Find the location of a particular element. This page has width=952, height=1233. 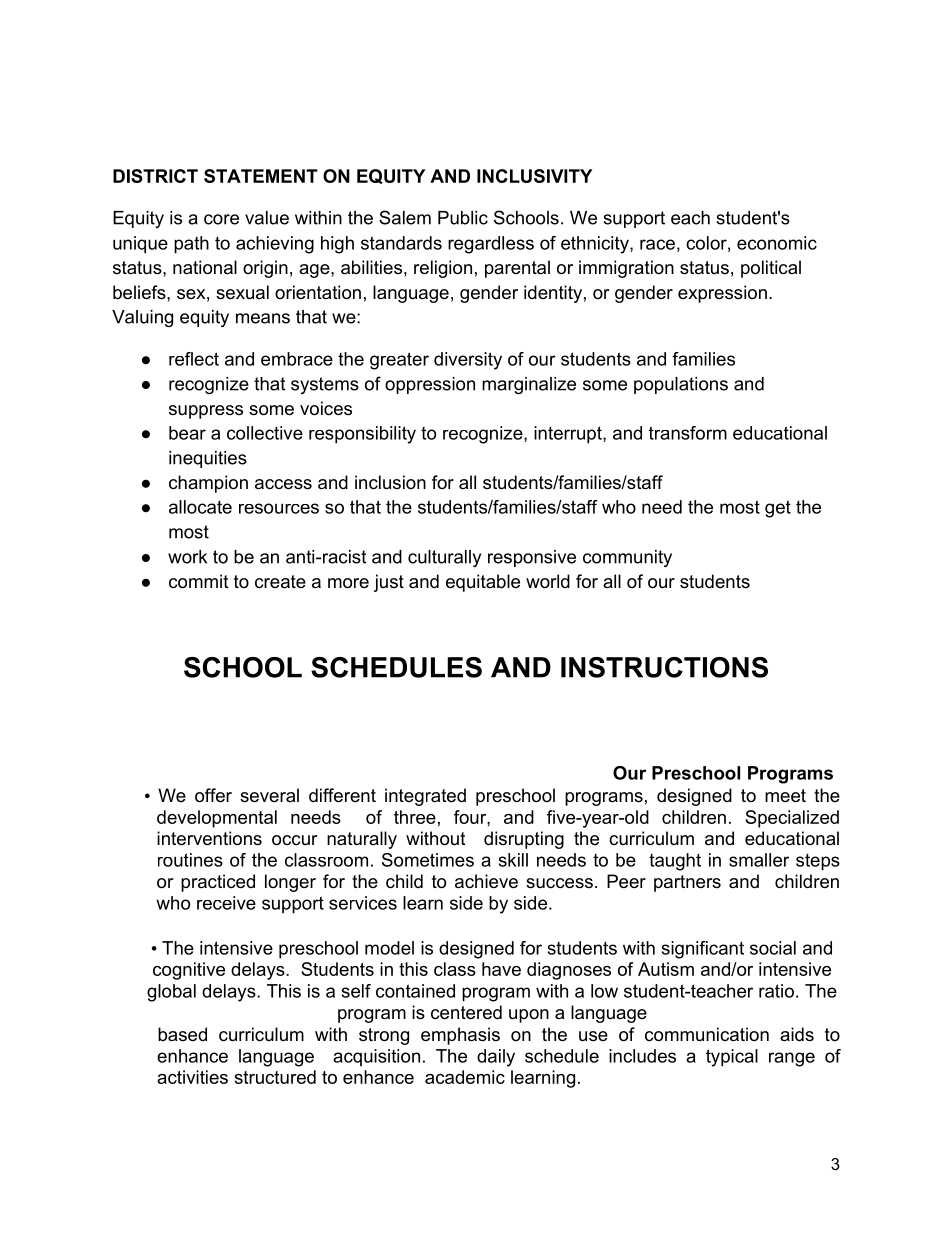

economic is located at coordinates (777, 243).
